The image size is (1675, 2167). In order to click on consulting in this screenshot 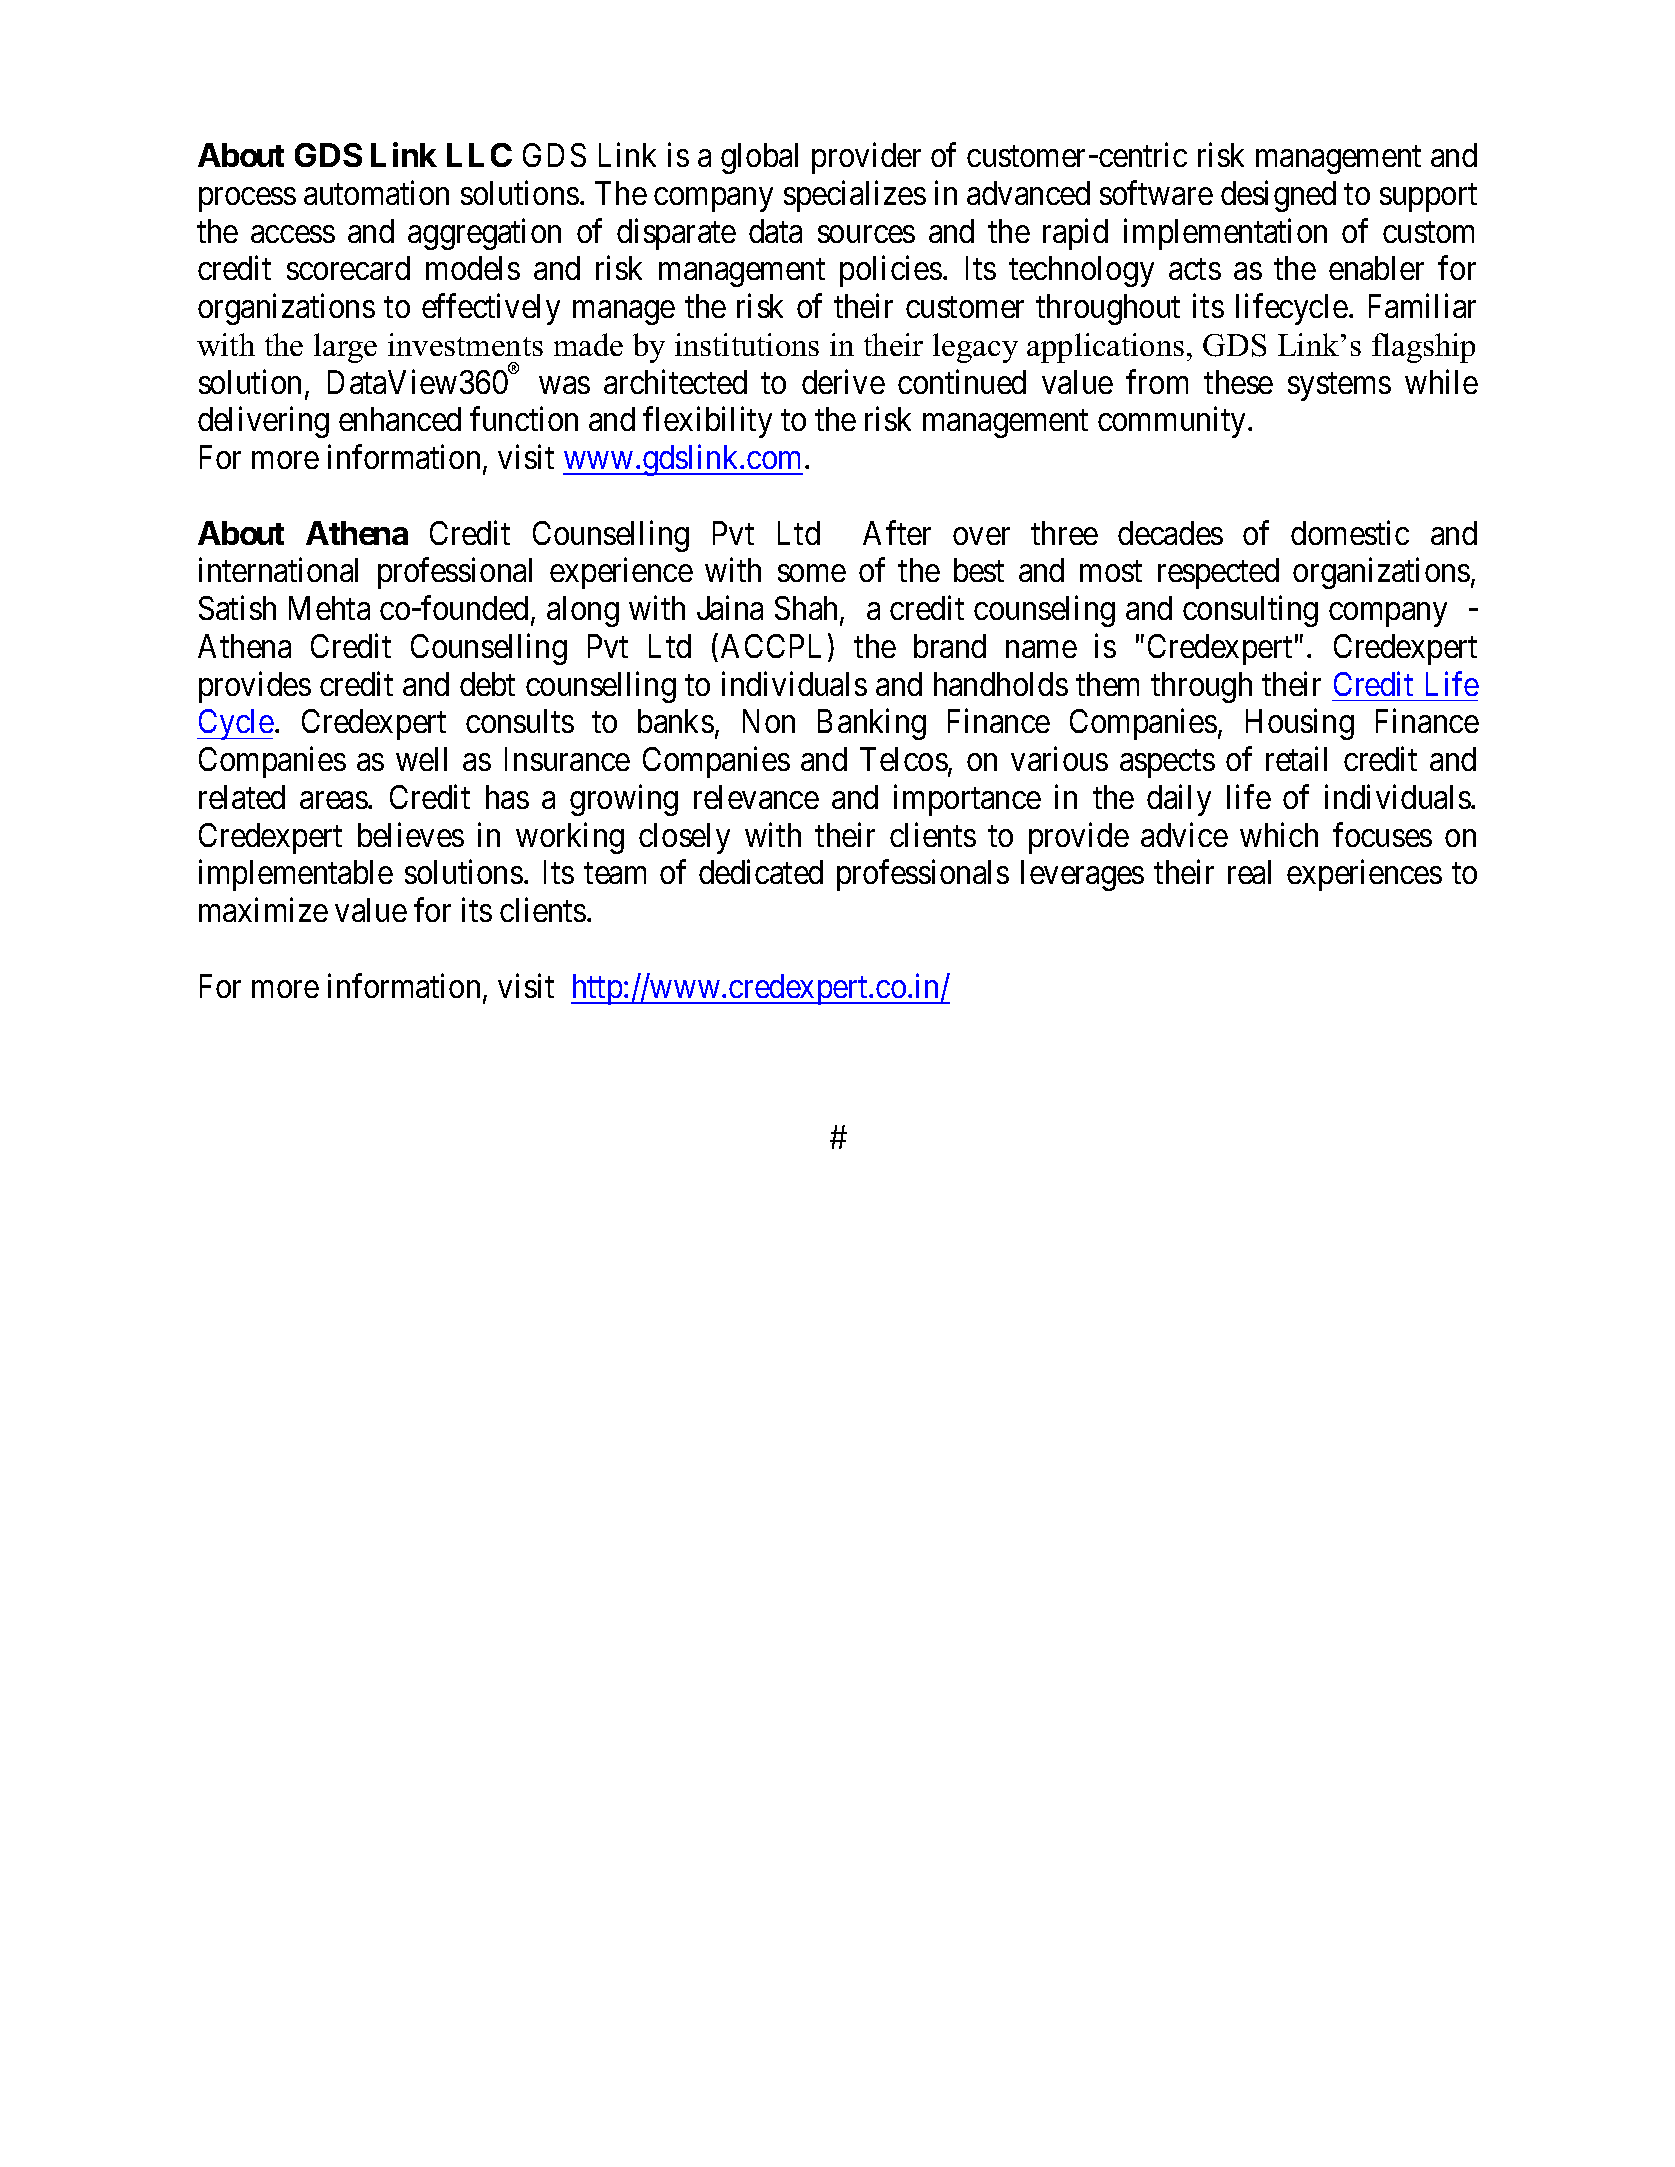, I will do `click(1250, 611)`.
